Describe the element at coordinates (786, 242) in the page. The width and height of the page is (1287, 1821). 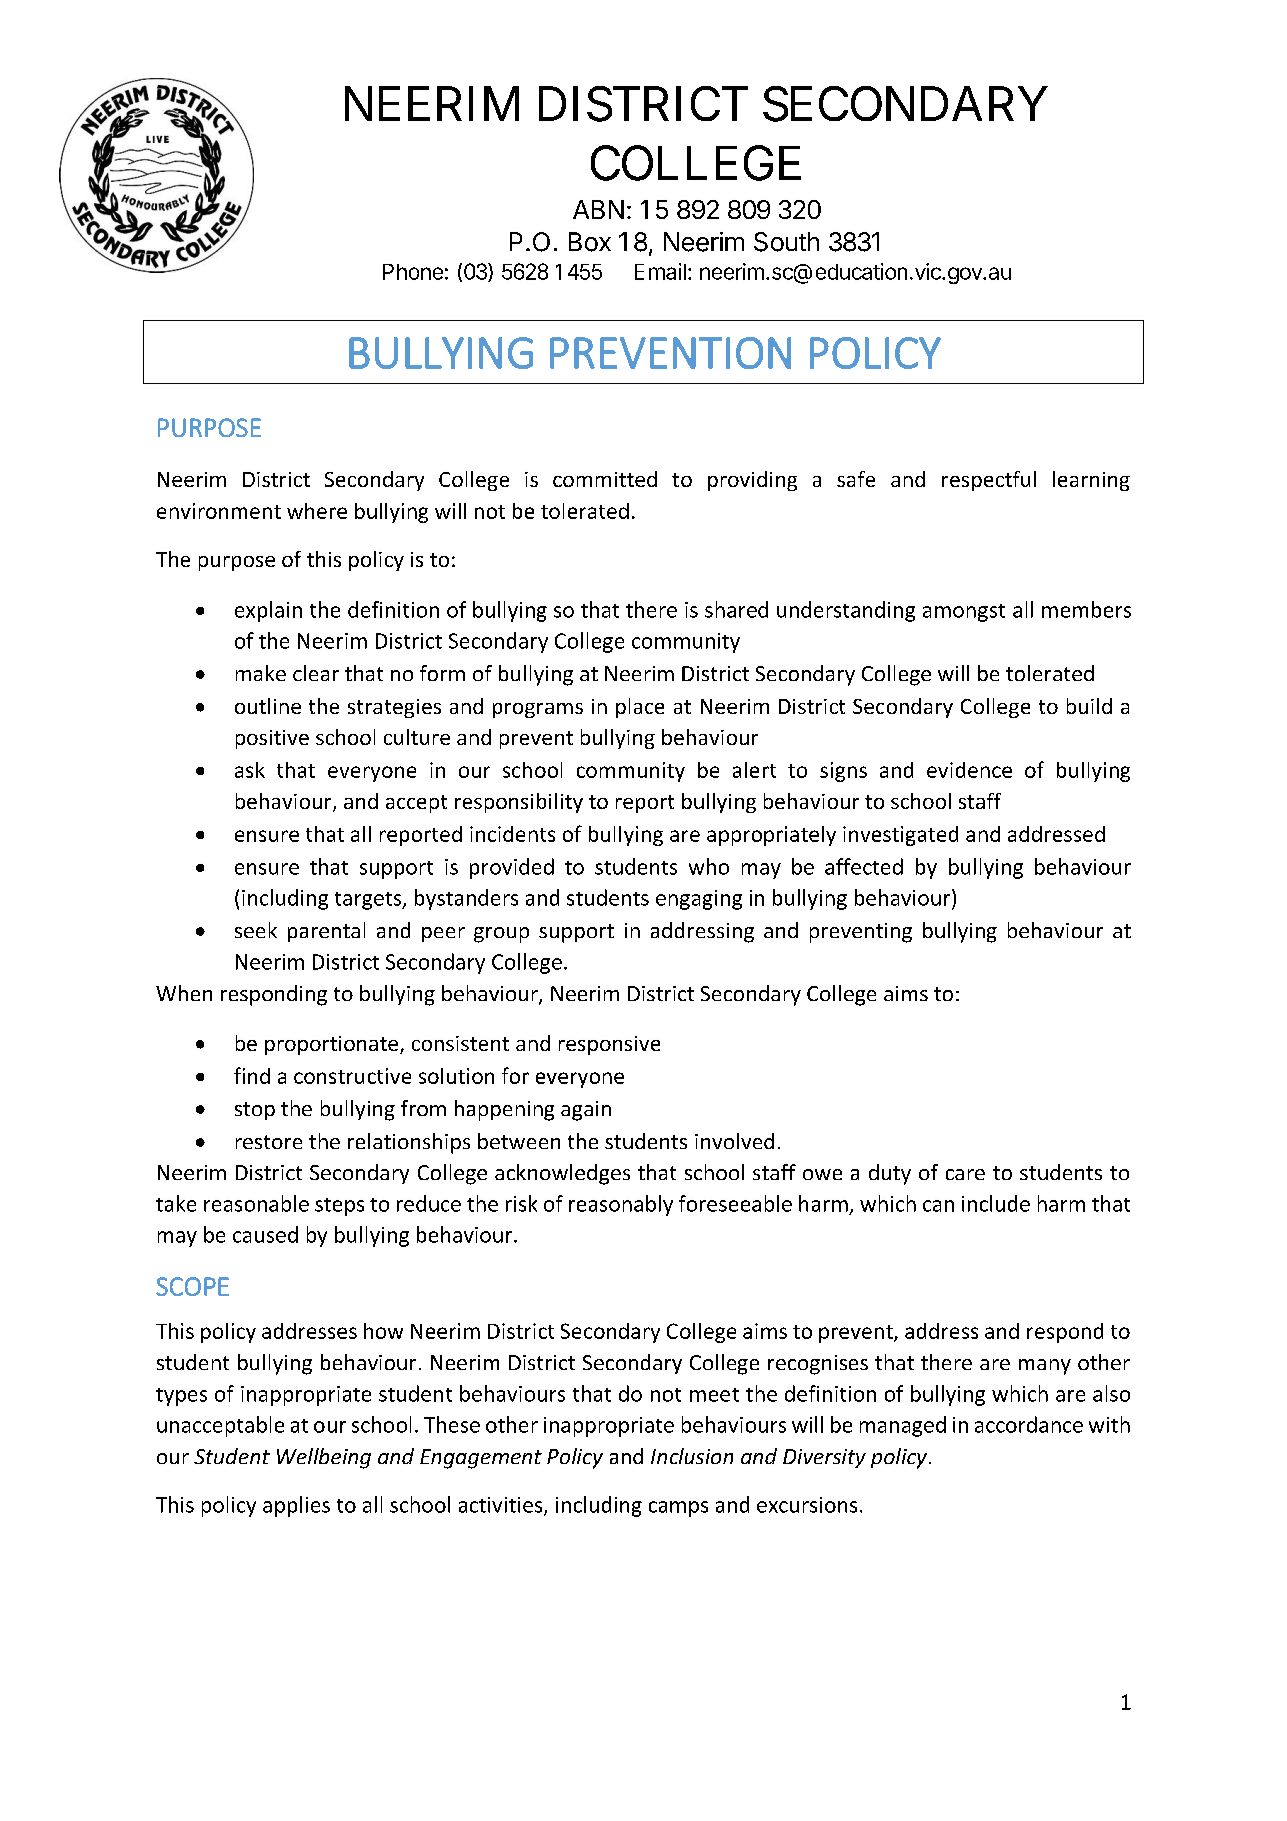
I see `South` at that location.
